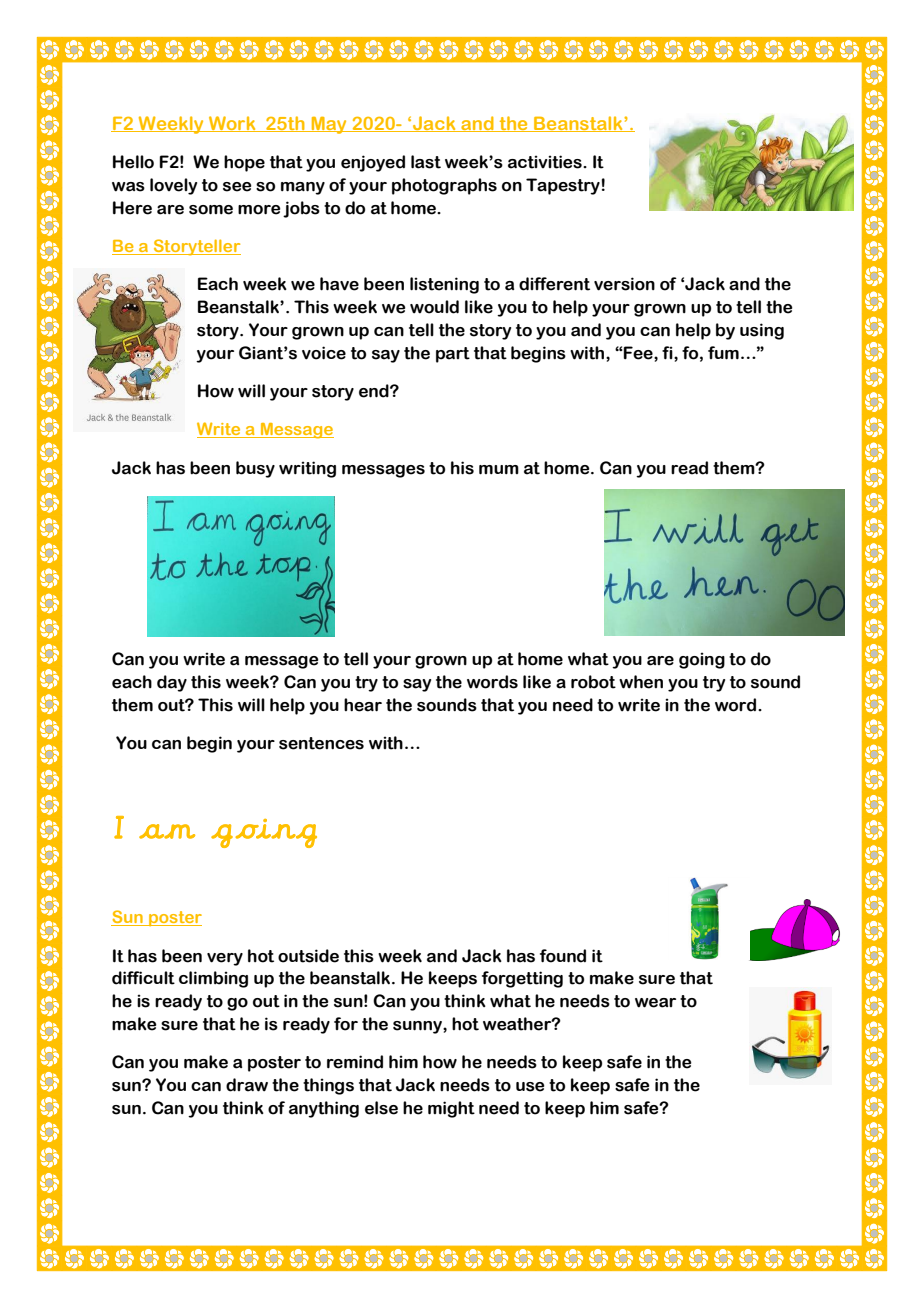  I want to click on day, so click(172, 683).
